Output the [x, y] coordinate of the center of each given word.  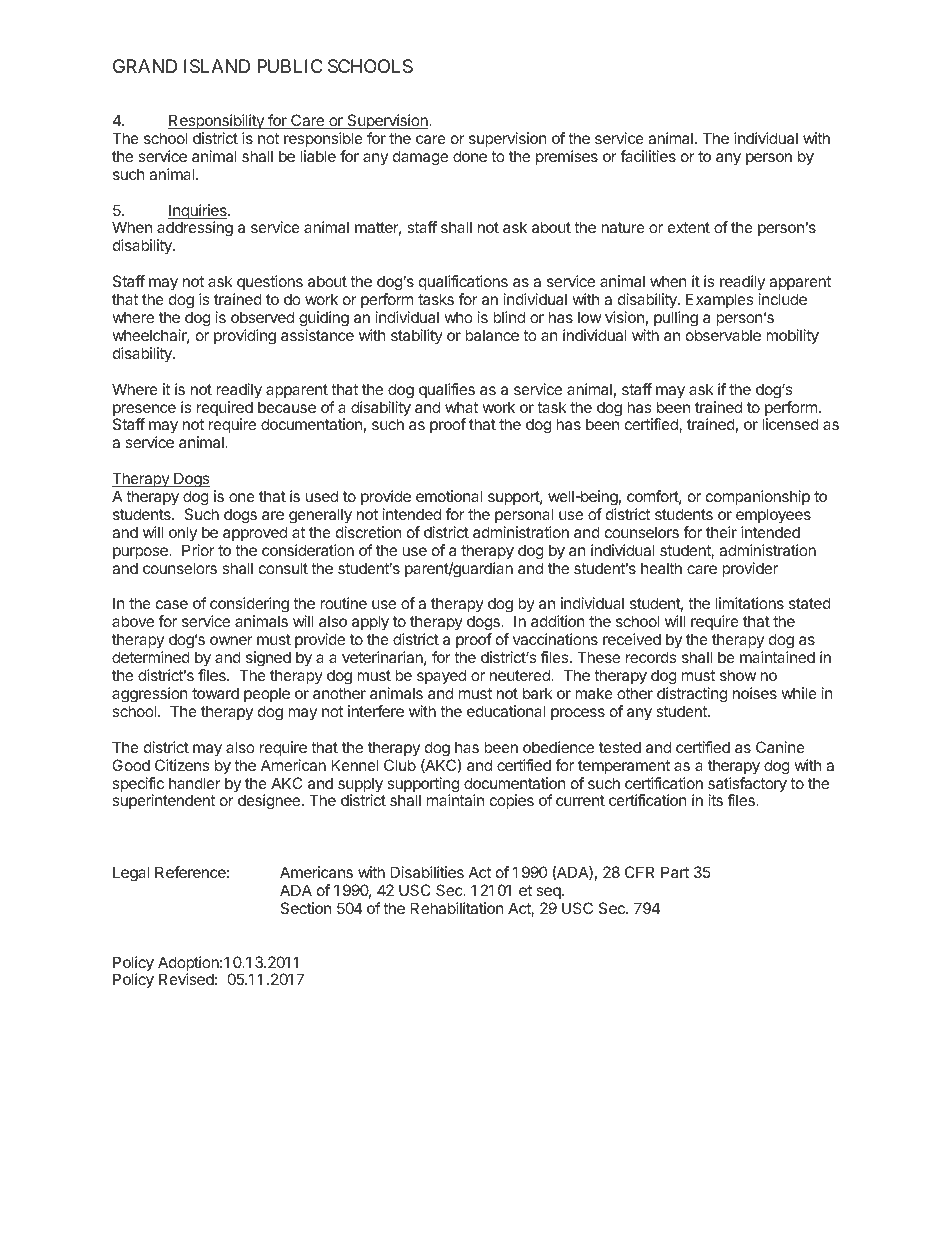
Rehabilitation [457, 908]
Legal [131, 874]
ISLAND [217, 66]
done [470, 156]
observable [723, 335]
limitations [749, 603]
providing [245, 337]
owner [231, 640]
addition [558, 621]
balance [492, 335]
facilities [648, 156]
